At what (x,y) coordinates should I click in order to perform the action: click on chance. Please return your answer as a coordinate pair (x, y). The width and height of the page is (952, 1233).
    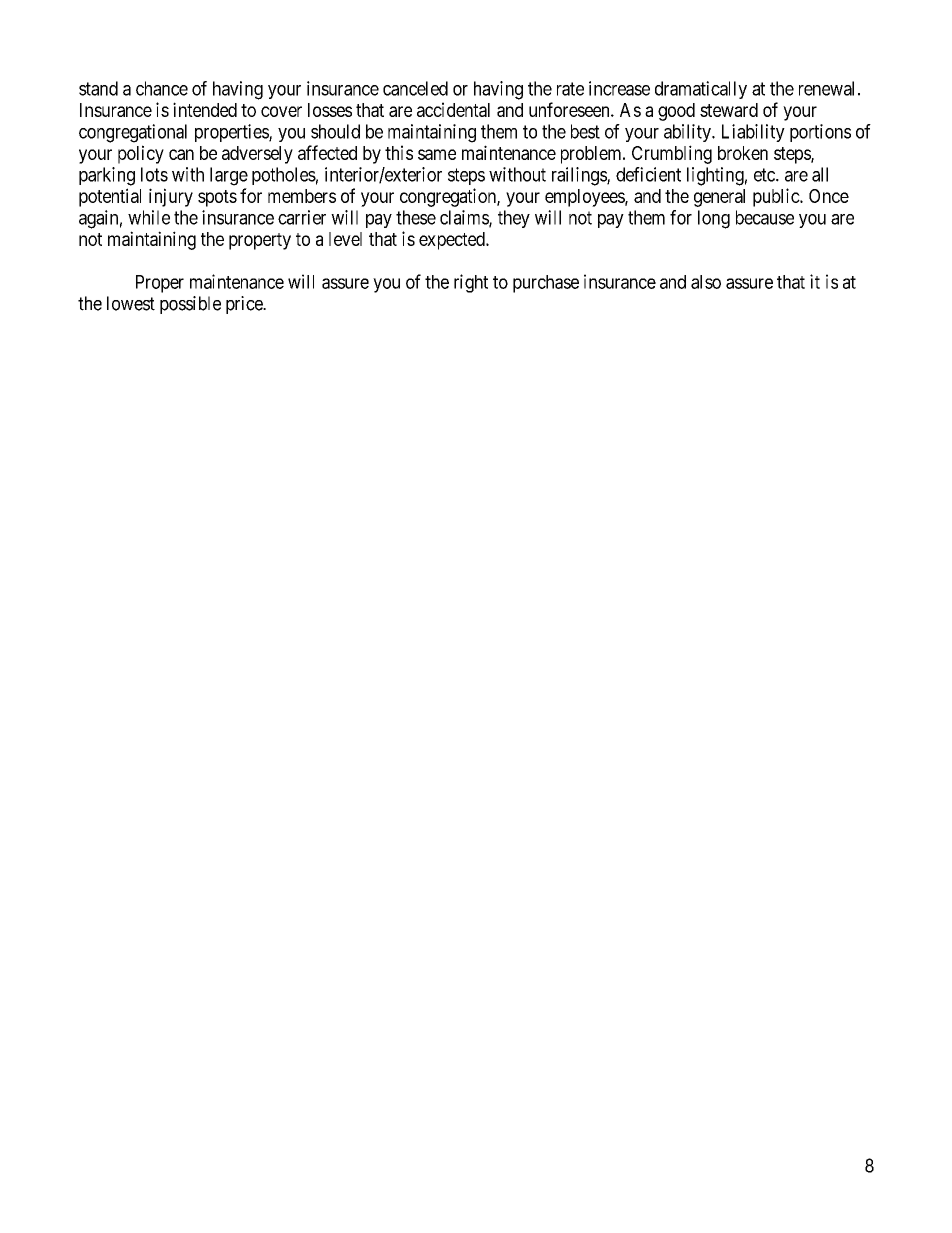
    Looking at the image, I should click on (162, 88).
